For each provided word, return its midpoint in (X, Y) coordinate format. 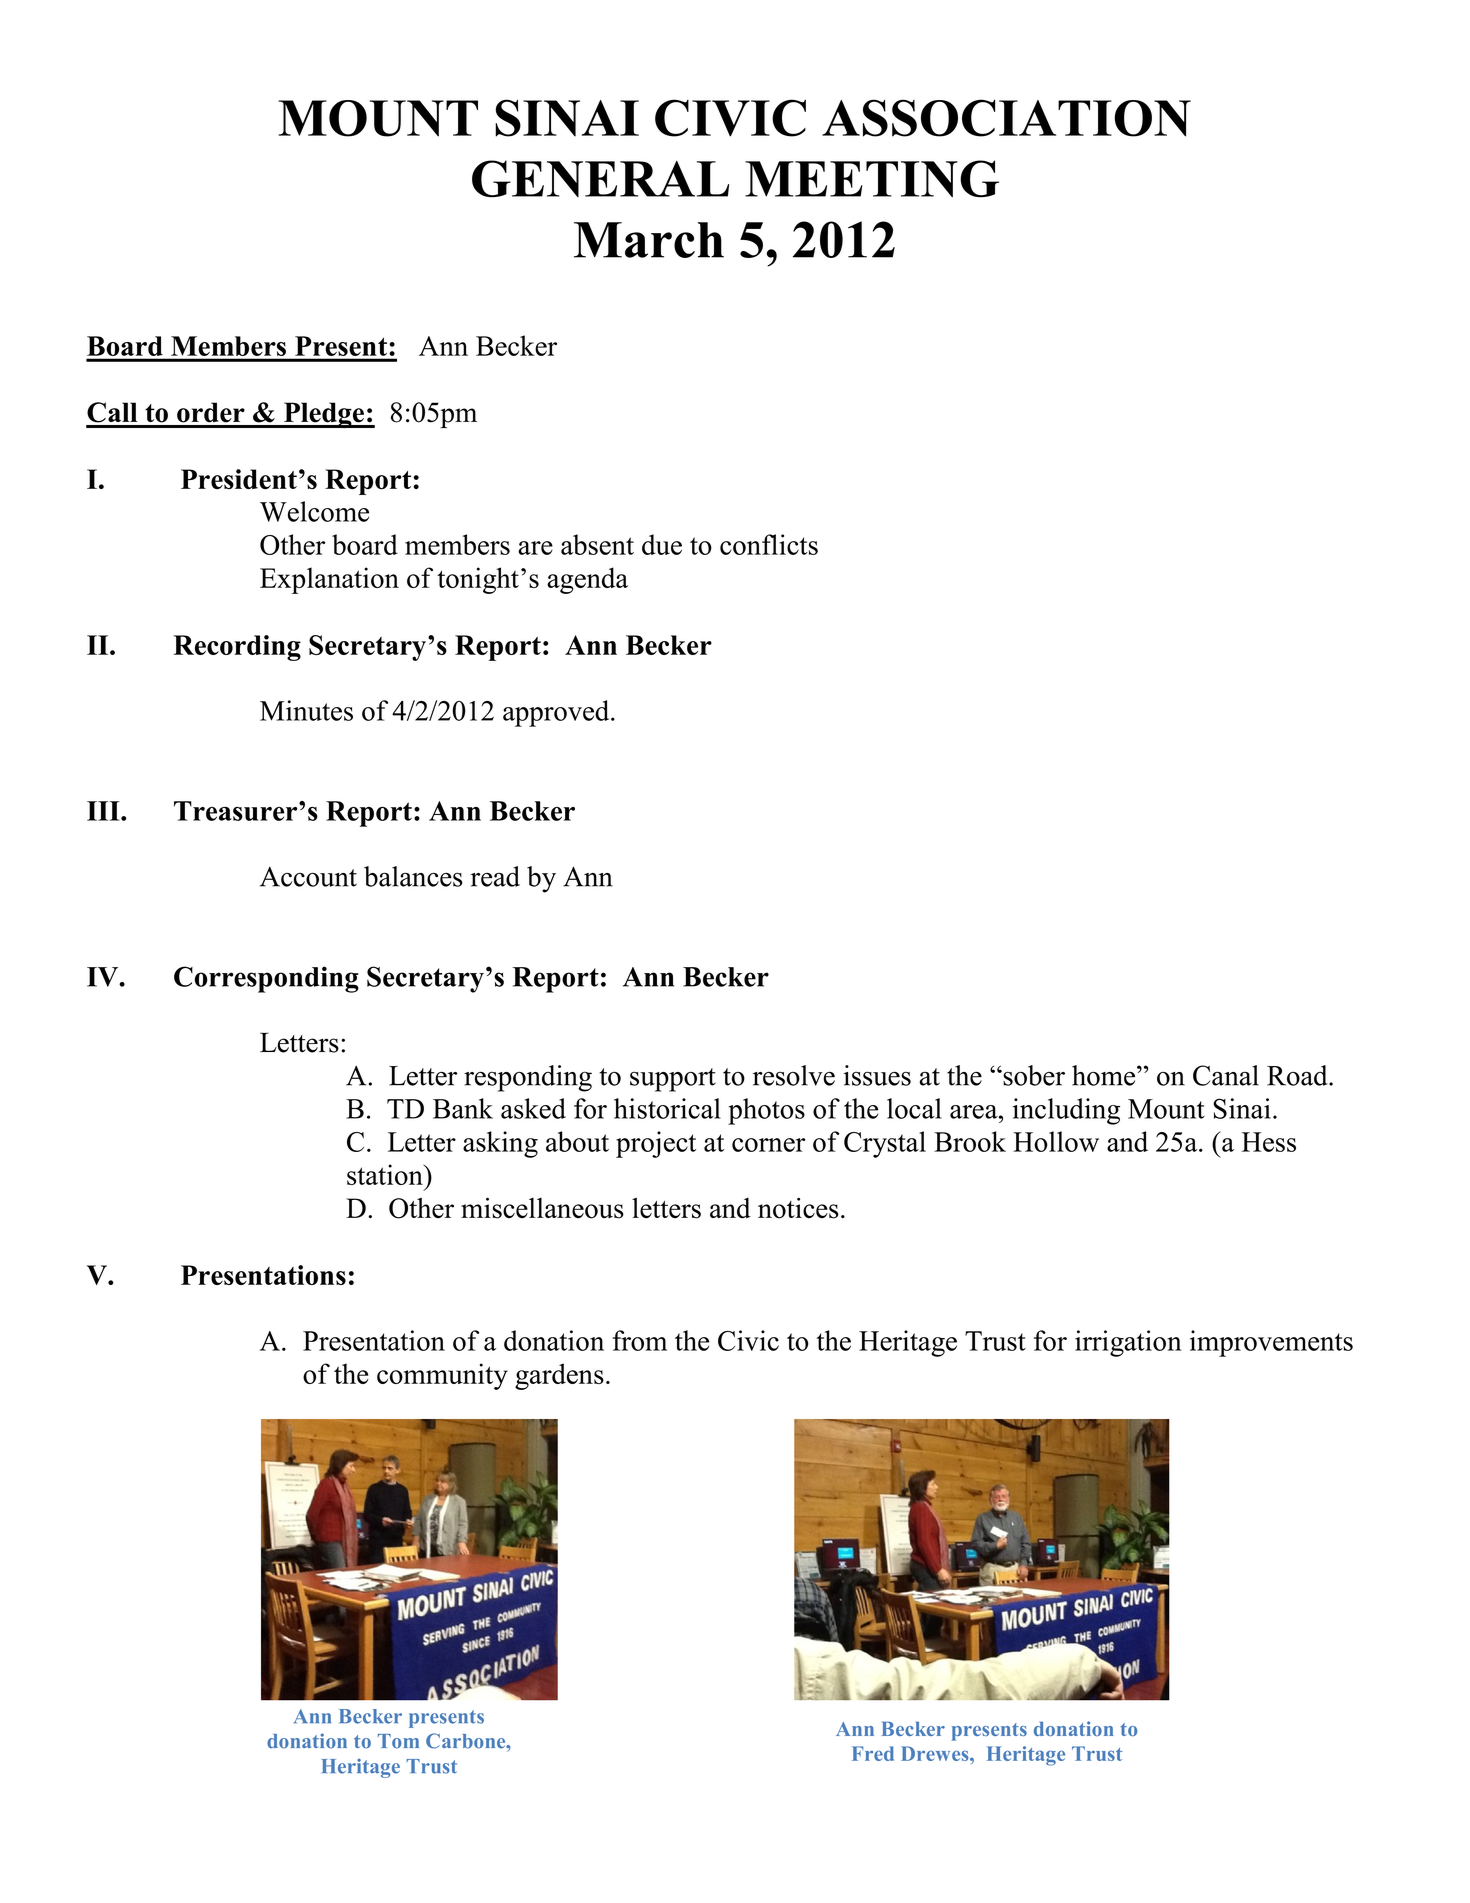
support (673, 1080)
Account (308, 877)
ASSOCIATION (1006, 118)
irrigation (1128, 1343)
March (649, 240)
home (1105, 1075)
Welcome (314, 511)
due (662, 544)
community (442, 1376)
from (640, 1340)
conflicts (769, 544)
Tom (398, 1741)
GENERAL (600, 179)
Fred (873, 1753)
